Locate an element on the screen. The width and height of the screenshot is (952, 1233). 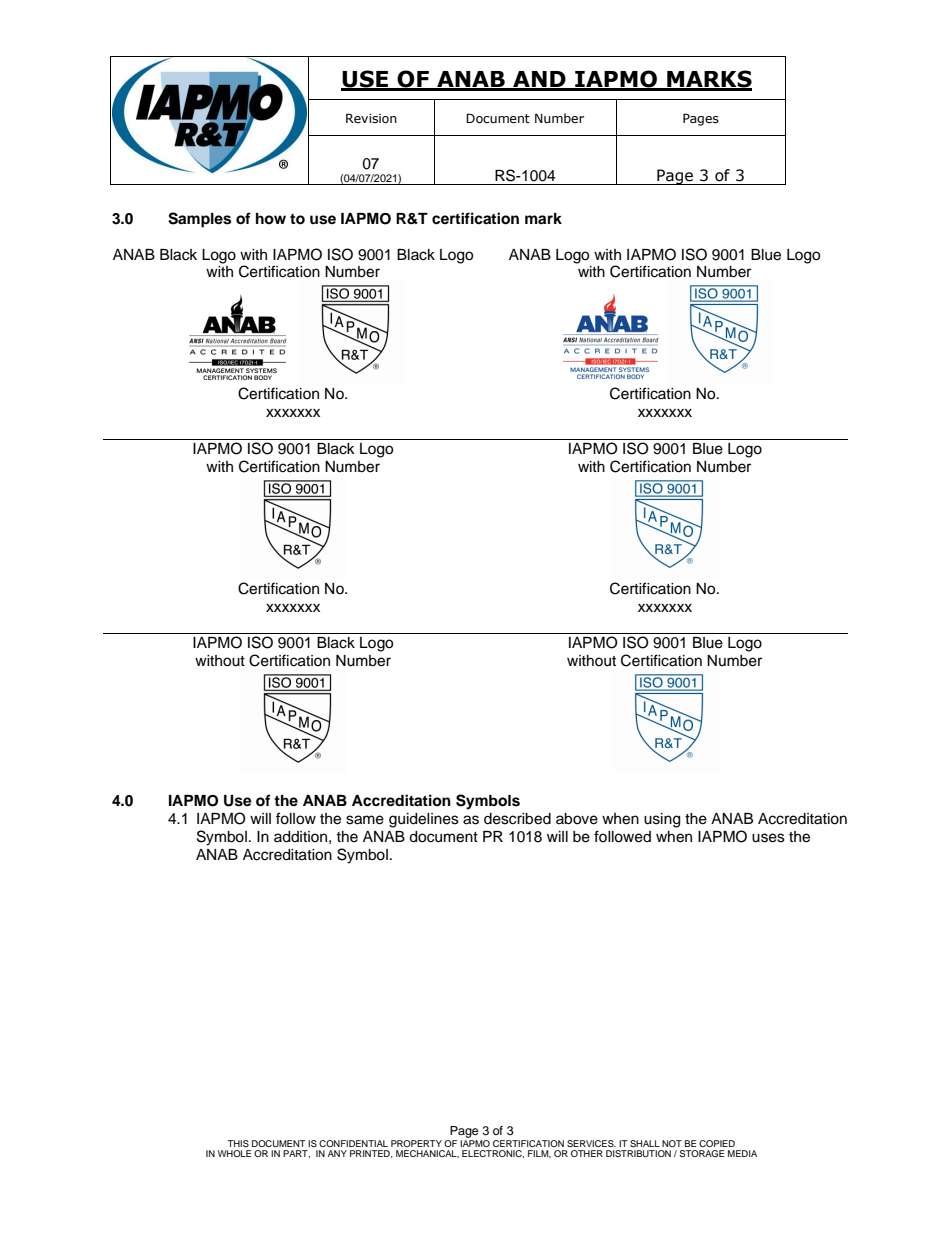
Revision is located at coordinates (371, 118).
